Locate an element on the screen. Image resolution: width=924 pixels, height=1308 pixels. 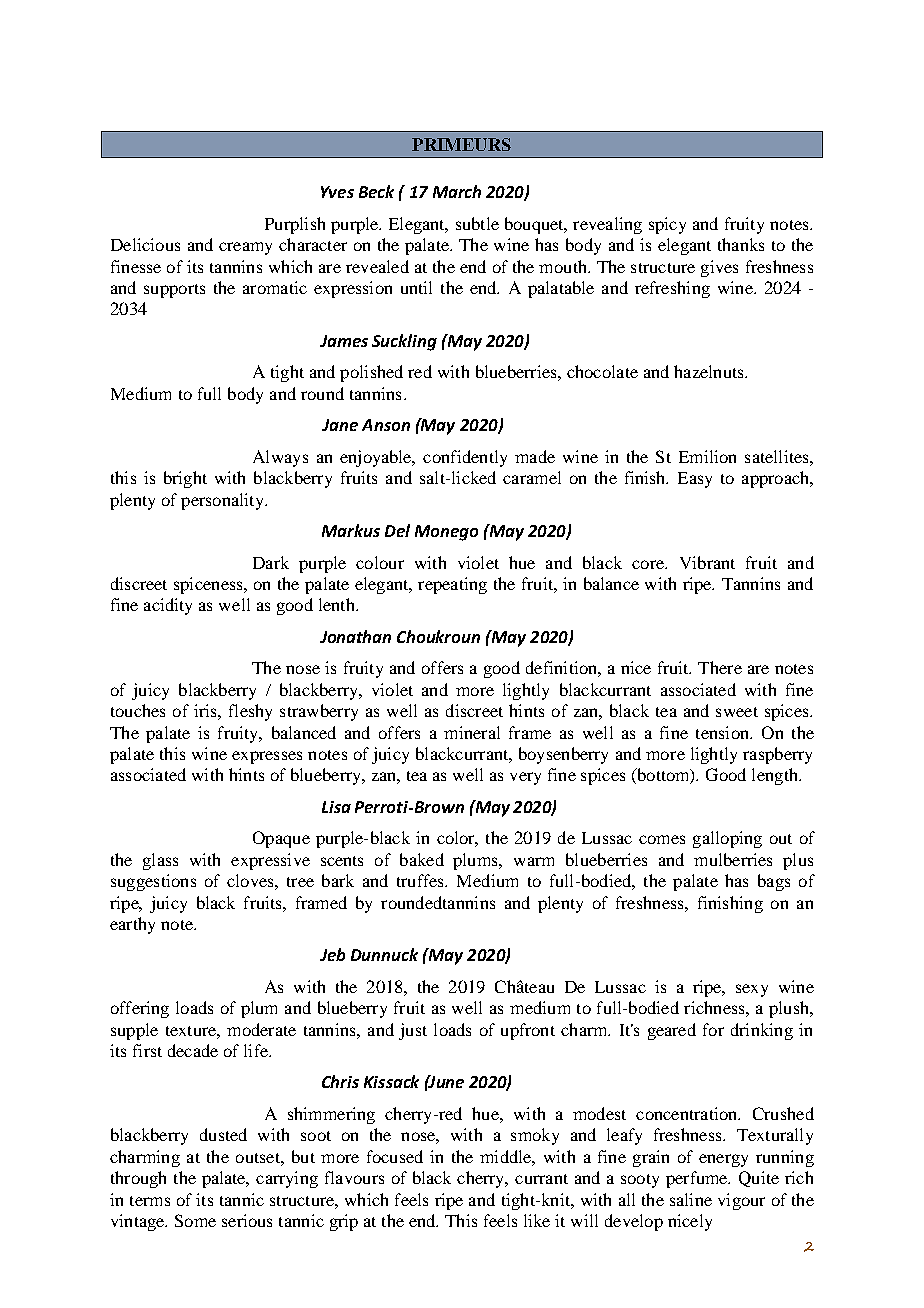
Easy is located at coordinates (695, 480).
